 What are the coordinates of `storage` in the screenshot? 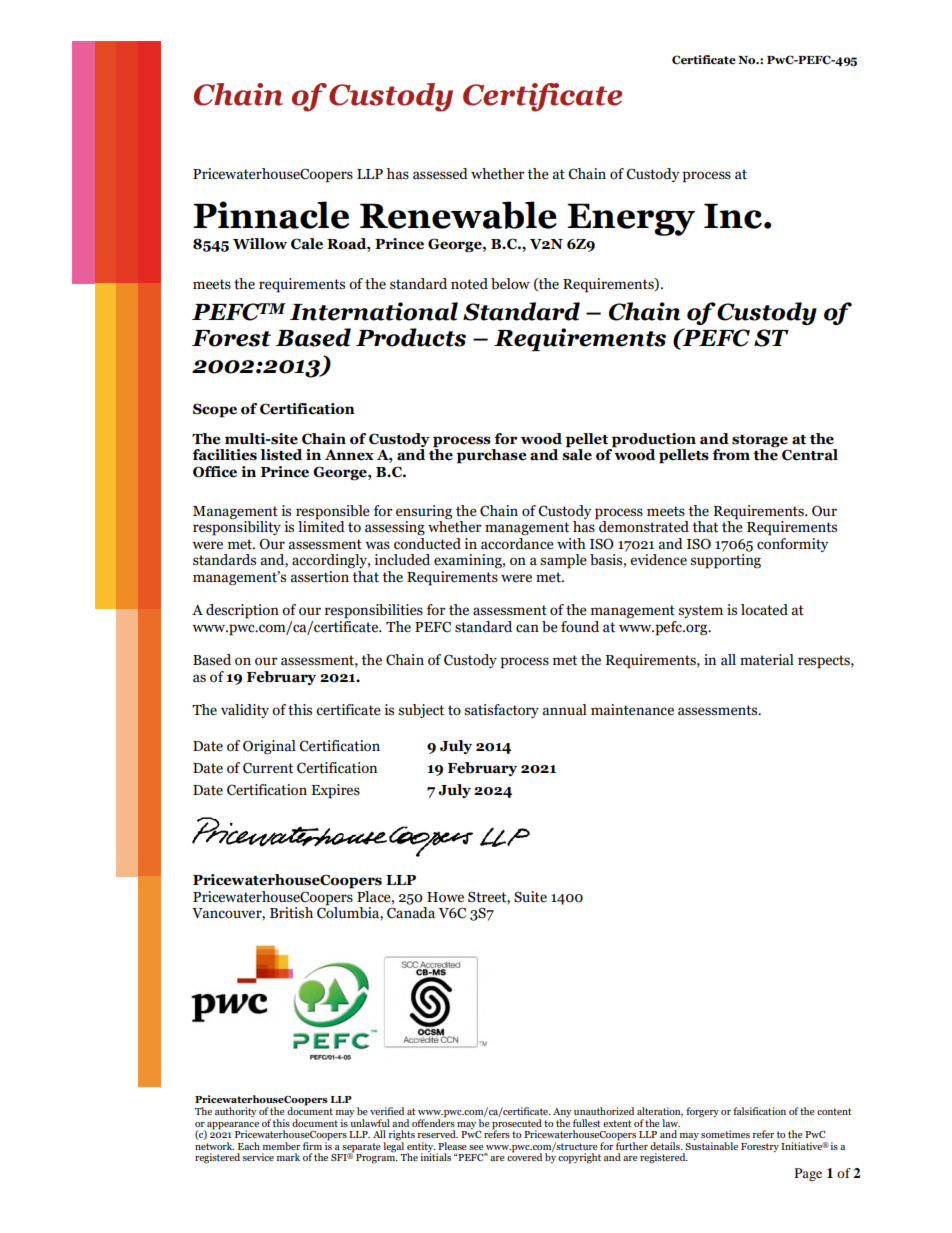 It's located at (760, 441).
